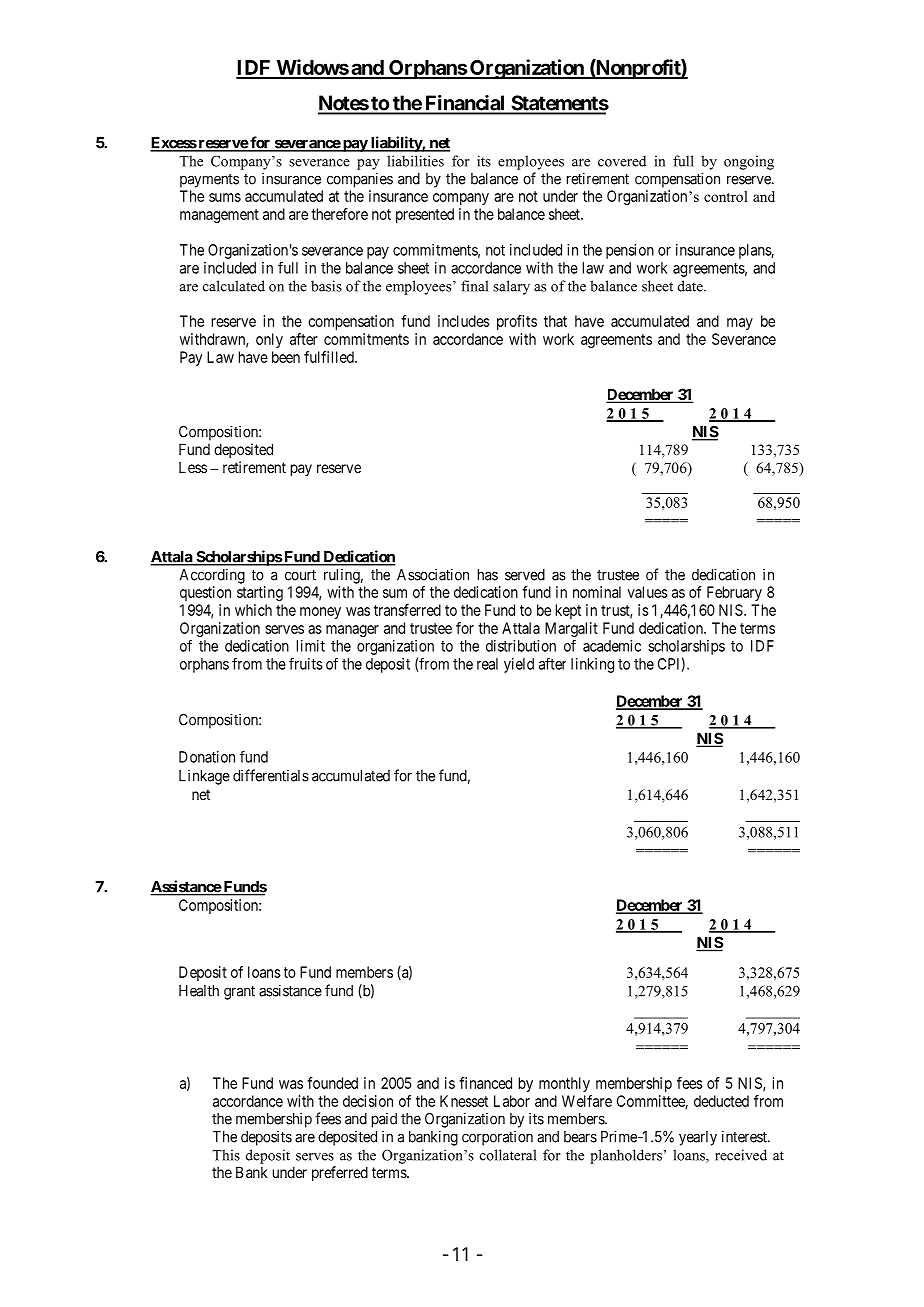 This screenshot has height=1307, width=924. I want to click on fruits, so click(306, 663).
